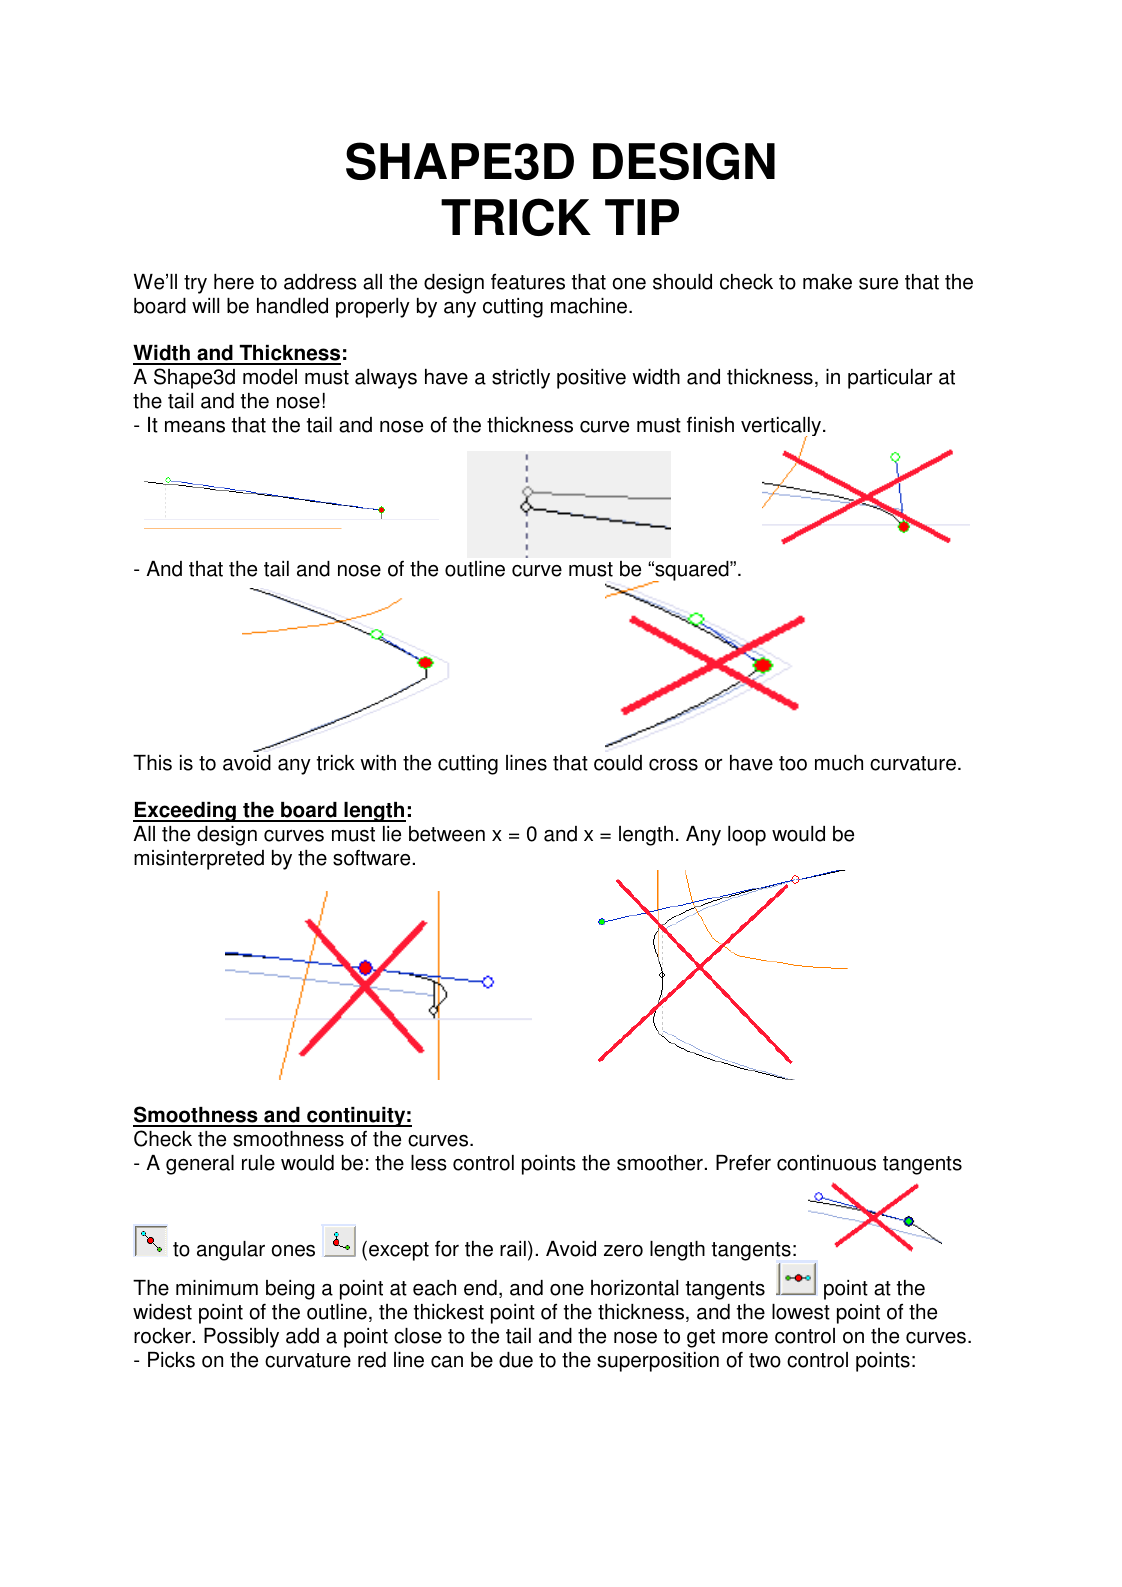 The width and height of the document is (1122, 1587). I want to click on between, so click(447, 834).
